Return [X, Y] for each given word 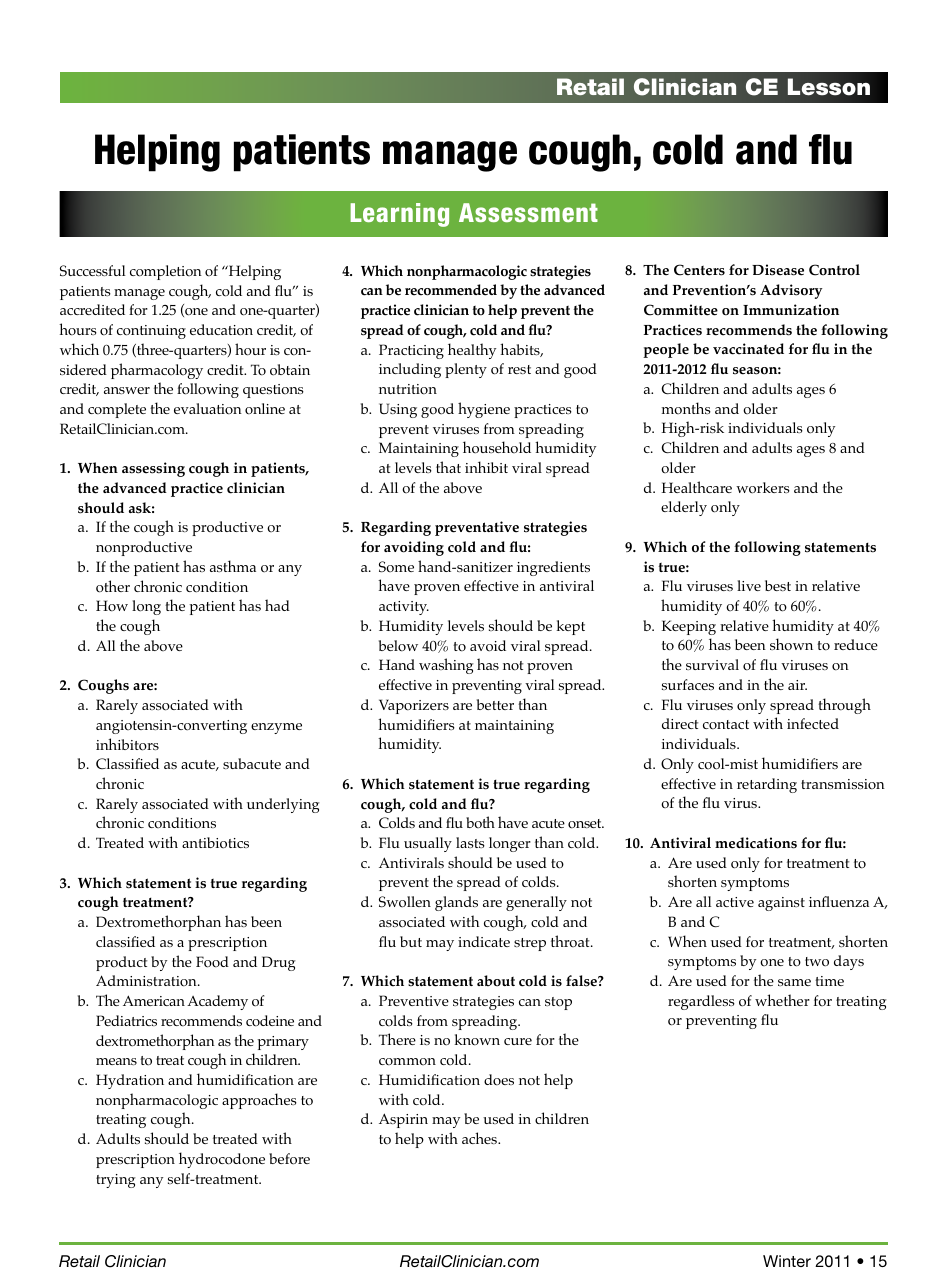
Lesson [828, 87]
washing [446, 666]
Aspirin [403, 1120]
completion [166, 272]
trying [116, 1181]
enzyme [276, 728]
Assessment [528, 212]
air [797, 685]
